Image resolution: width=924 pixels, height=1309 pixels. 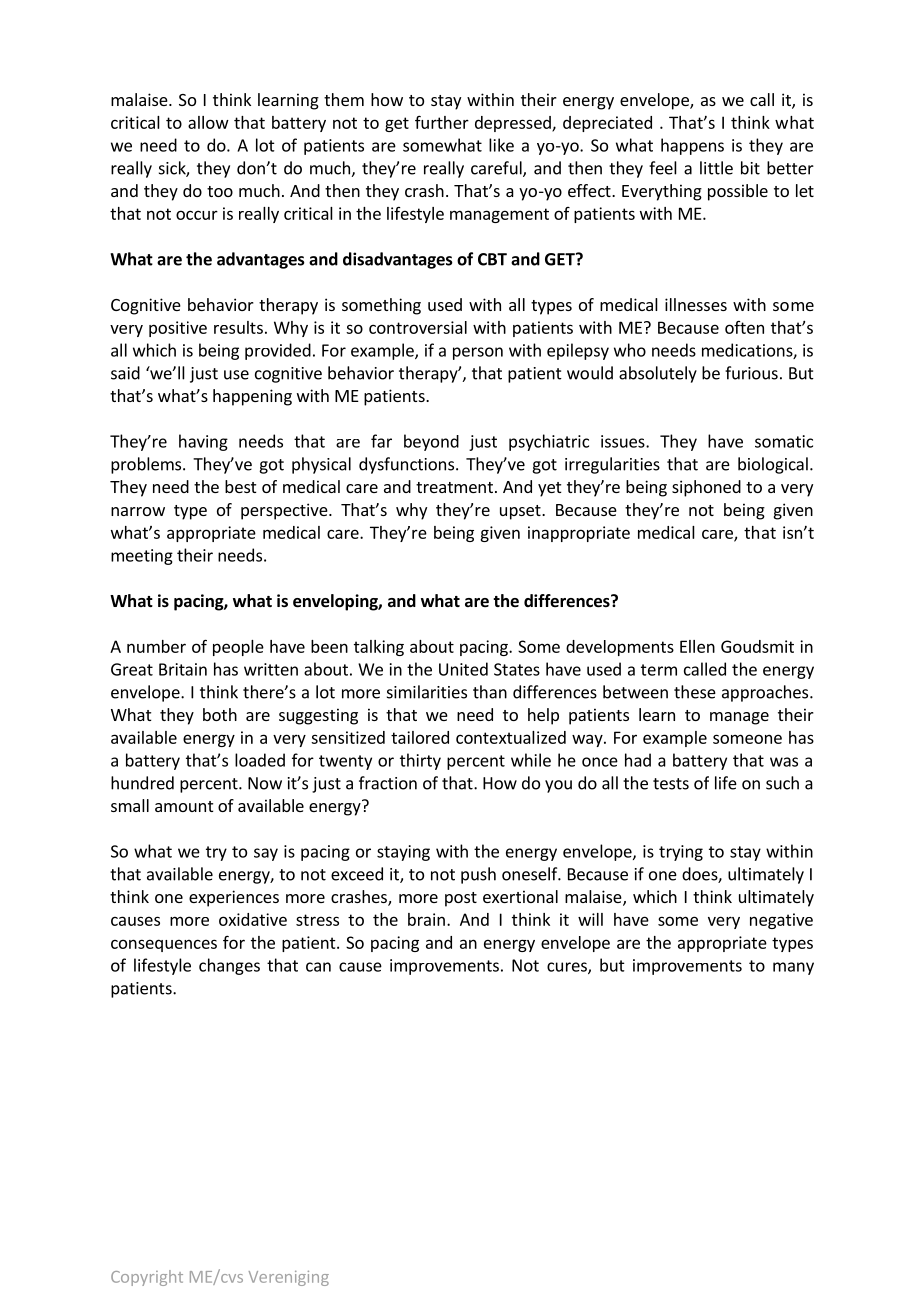 What do you see at coordinates (229, 966) in the image?
I see `changes` at bounding box center [229, 966].
